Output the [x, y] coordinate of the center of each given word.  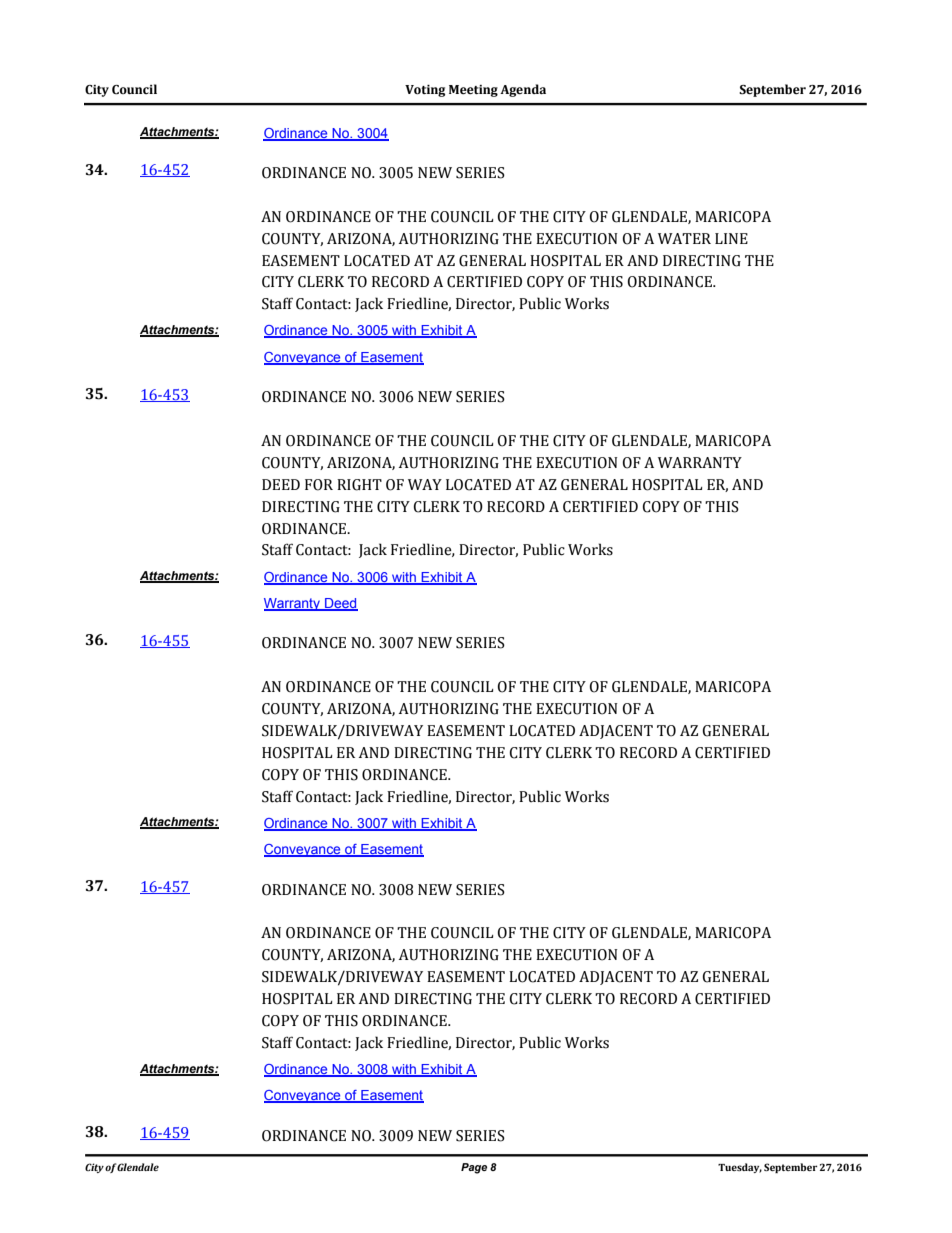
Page [474, 1168]
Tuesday [740, 1168]
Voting [425, 91]
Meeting [473, 91]
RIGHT [359, 485]
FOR [319, 485]
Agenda [523, 90]
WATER [684, 238]
